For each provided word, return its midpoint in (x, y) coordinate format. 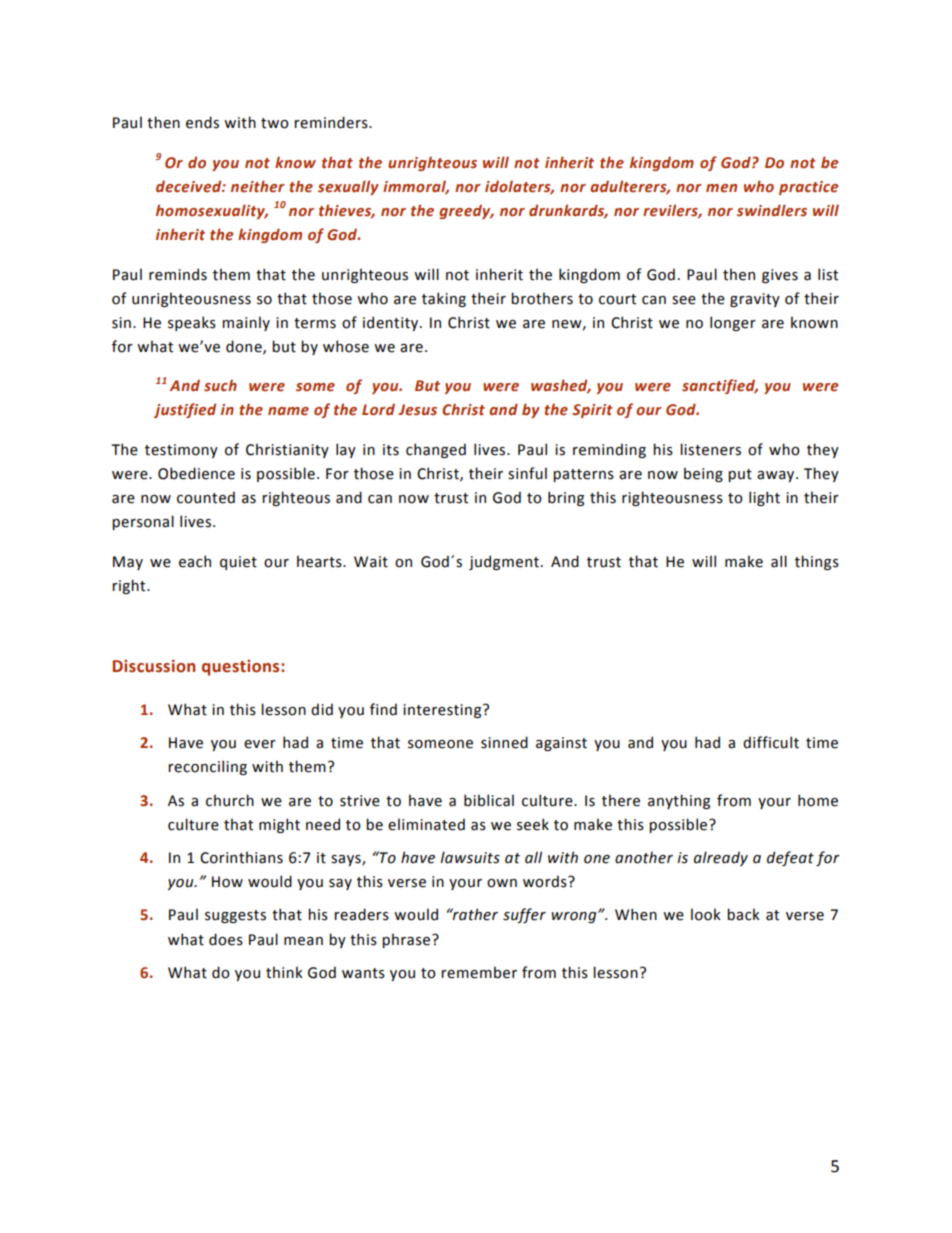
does (226, 939)
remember (479, 972)
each (195, 561)
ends (202, 122)
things (817, 562)
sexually (348, 187)
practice (808, 188)
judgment (504, 562)
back (743, 914)
